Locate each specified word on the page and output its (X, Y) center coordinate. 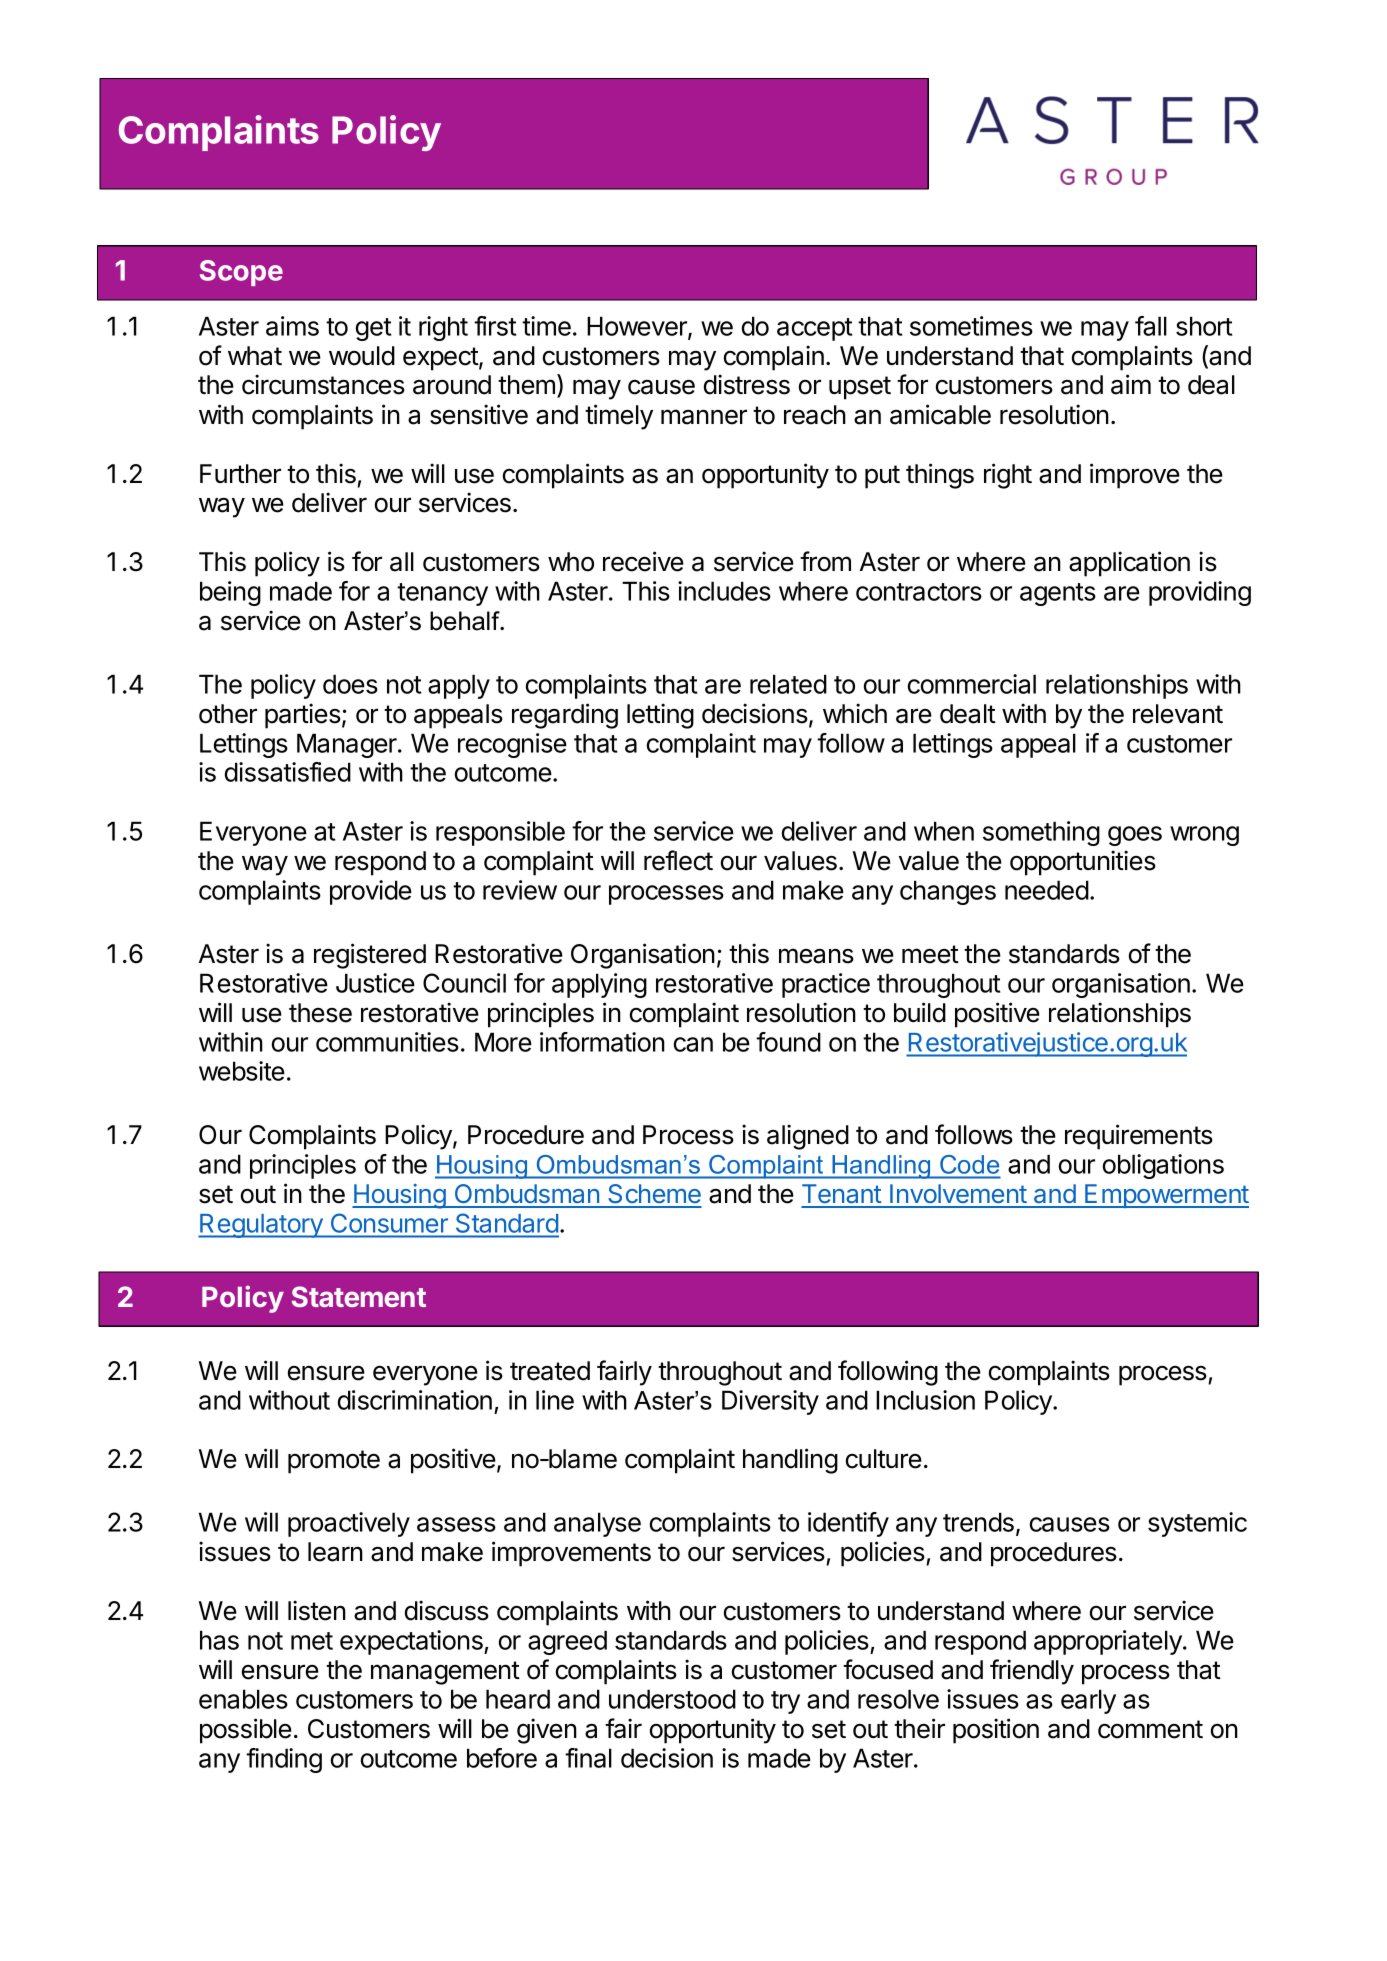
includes (724, 591)
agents (1058, 594)
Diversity (770, 1402)
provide (371, 892)
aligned (808, 1137)
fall (1151, 326)
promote (334, 1462)
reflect (678, 860)
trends (978, 1522)
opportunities (1083, 863)
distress (747, 384)
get (373, 329)
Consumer (389, 1223)
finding (284, 1760)
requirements (1139, 1137)
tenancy (442, 594)
